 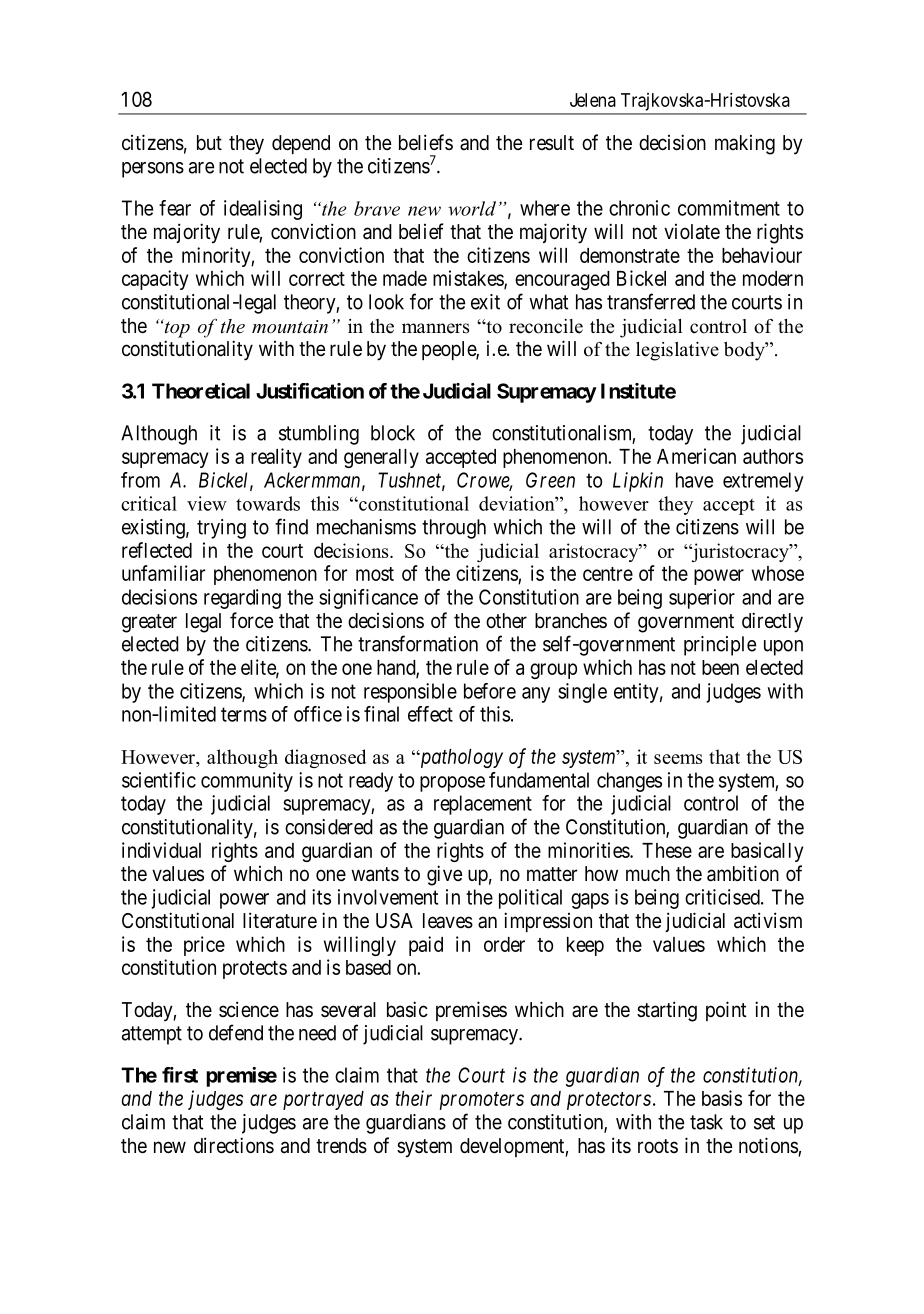 What do you see at coordinates (445, 875) in the screenshot?
I see `give` at bounding box center [445, 875].
